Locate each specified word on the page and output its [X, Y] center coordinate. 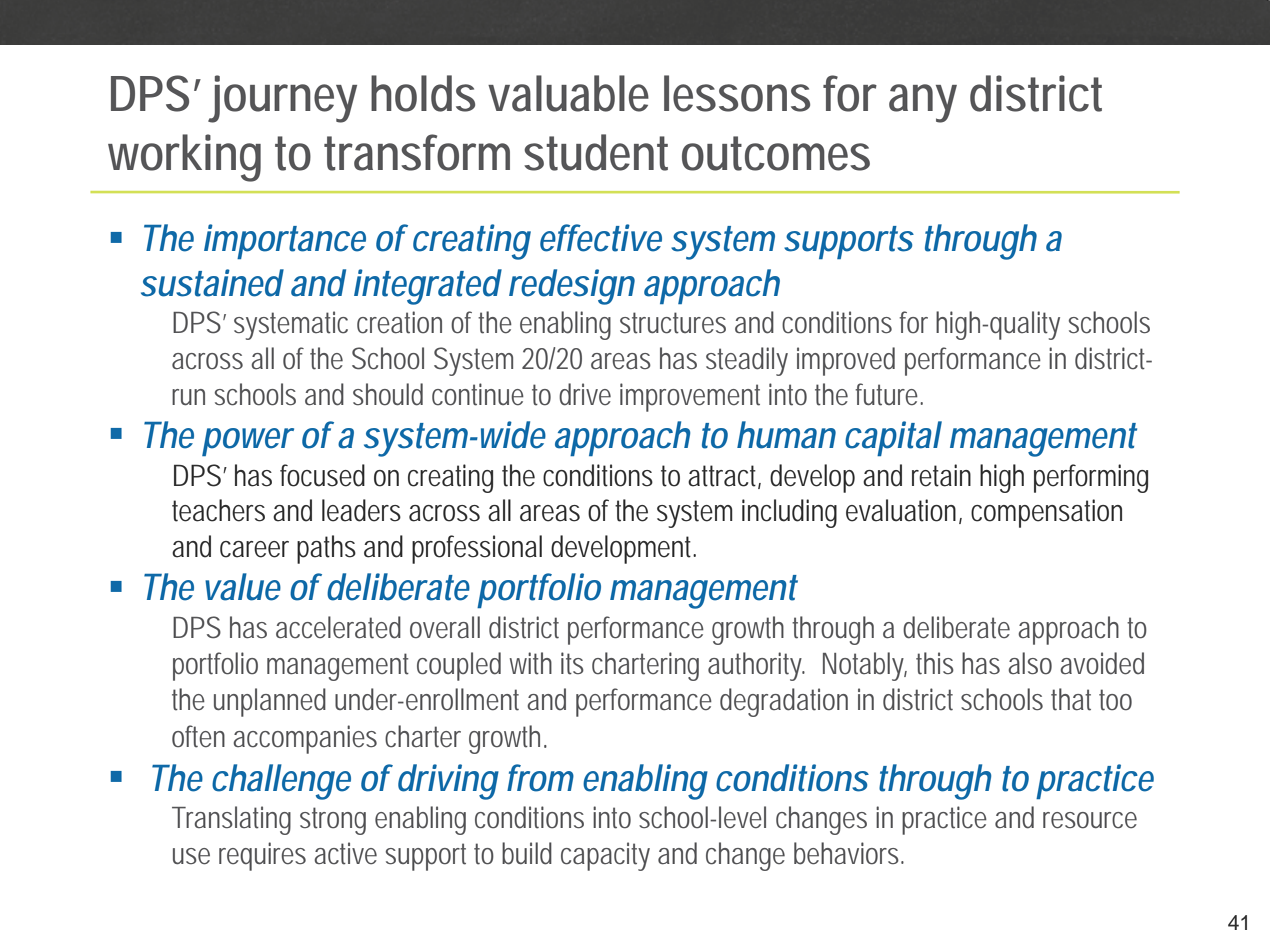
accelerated [338, 627]
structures [673, 323]
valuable [568, 93]
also [1030, 663]
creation [399, 322]
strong [333, 821]
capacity [605, 856]
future [886, 394]
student [596, 152]
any [922, 103]
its [572, 663]
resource [1090, 820]
